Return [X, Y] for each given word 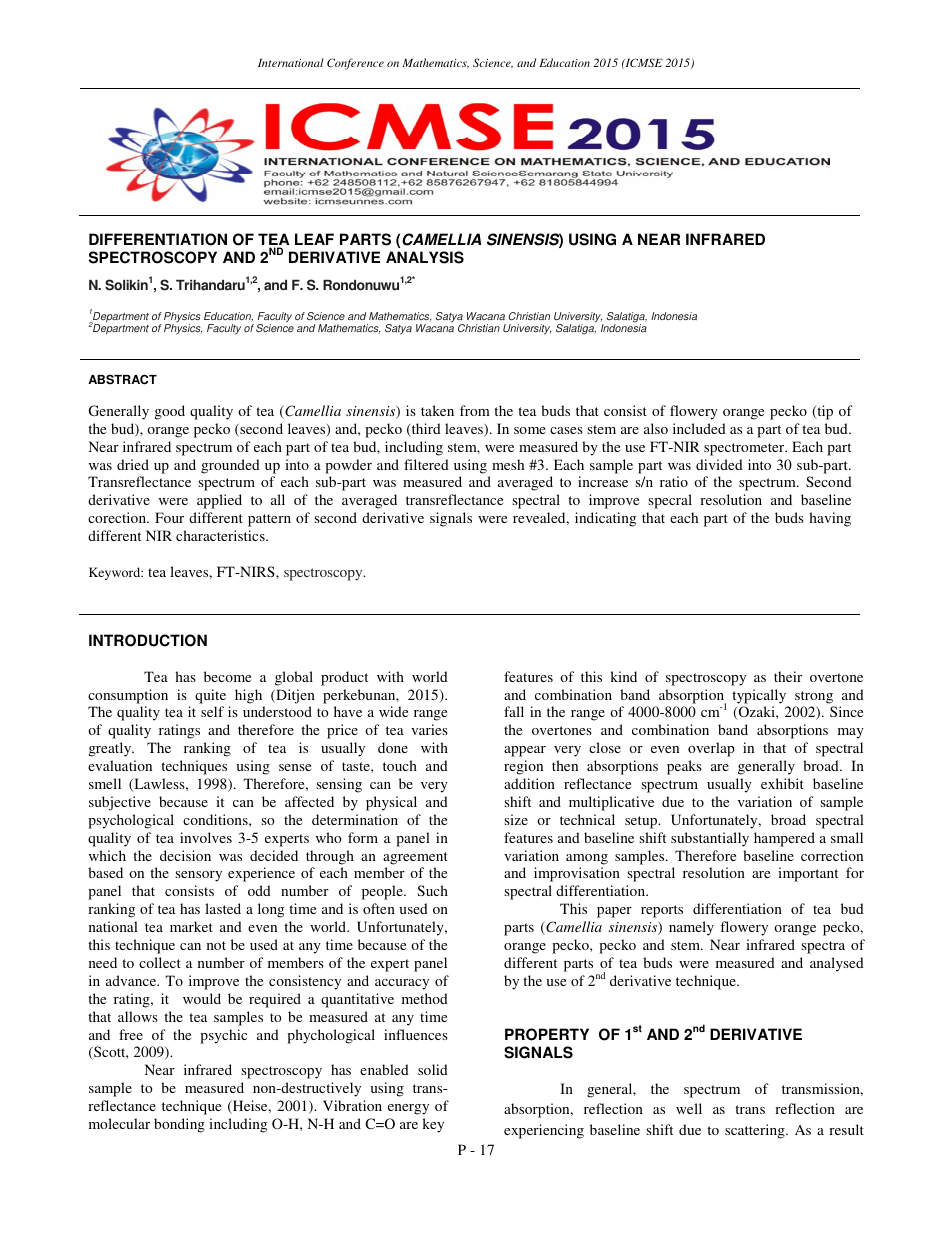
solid [433, 1069]
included [699, 428]
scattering [756, 1131]
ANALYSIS [425, 257]
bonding [179, 1125]
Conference [355, 64]
